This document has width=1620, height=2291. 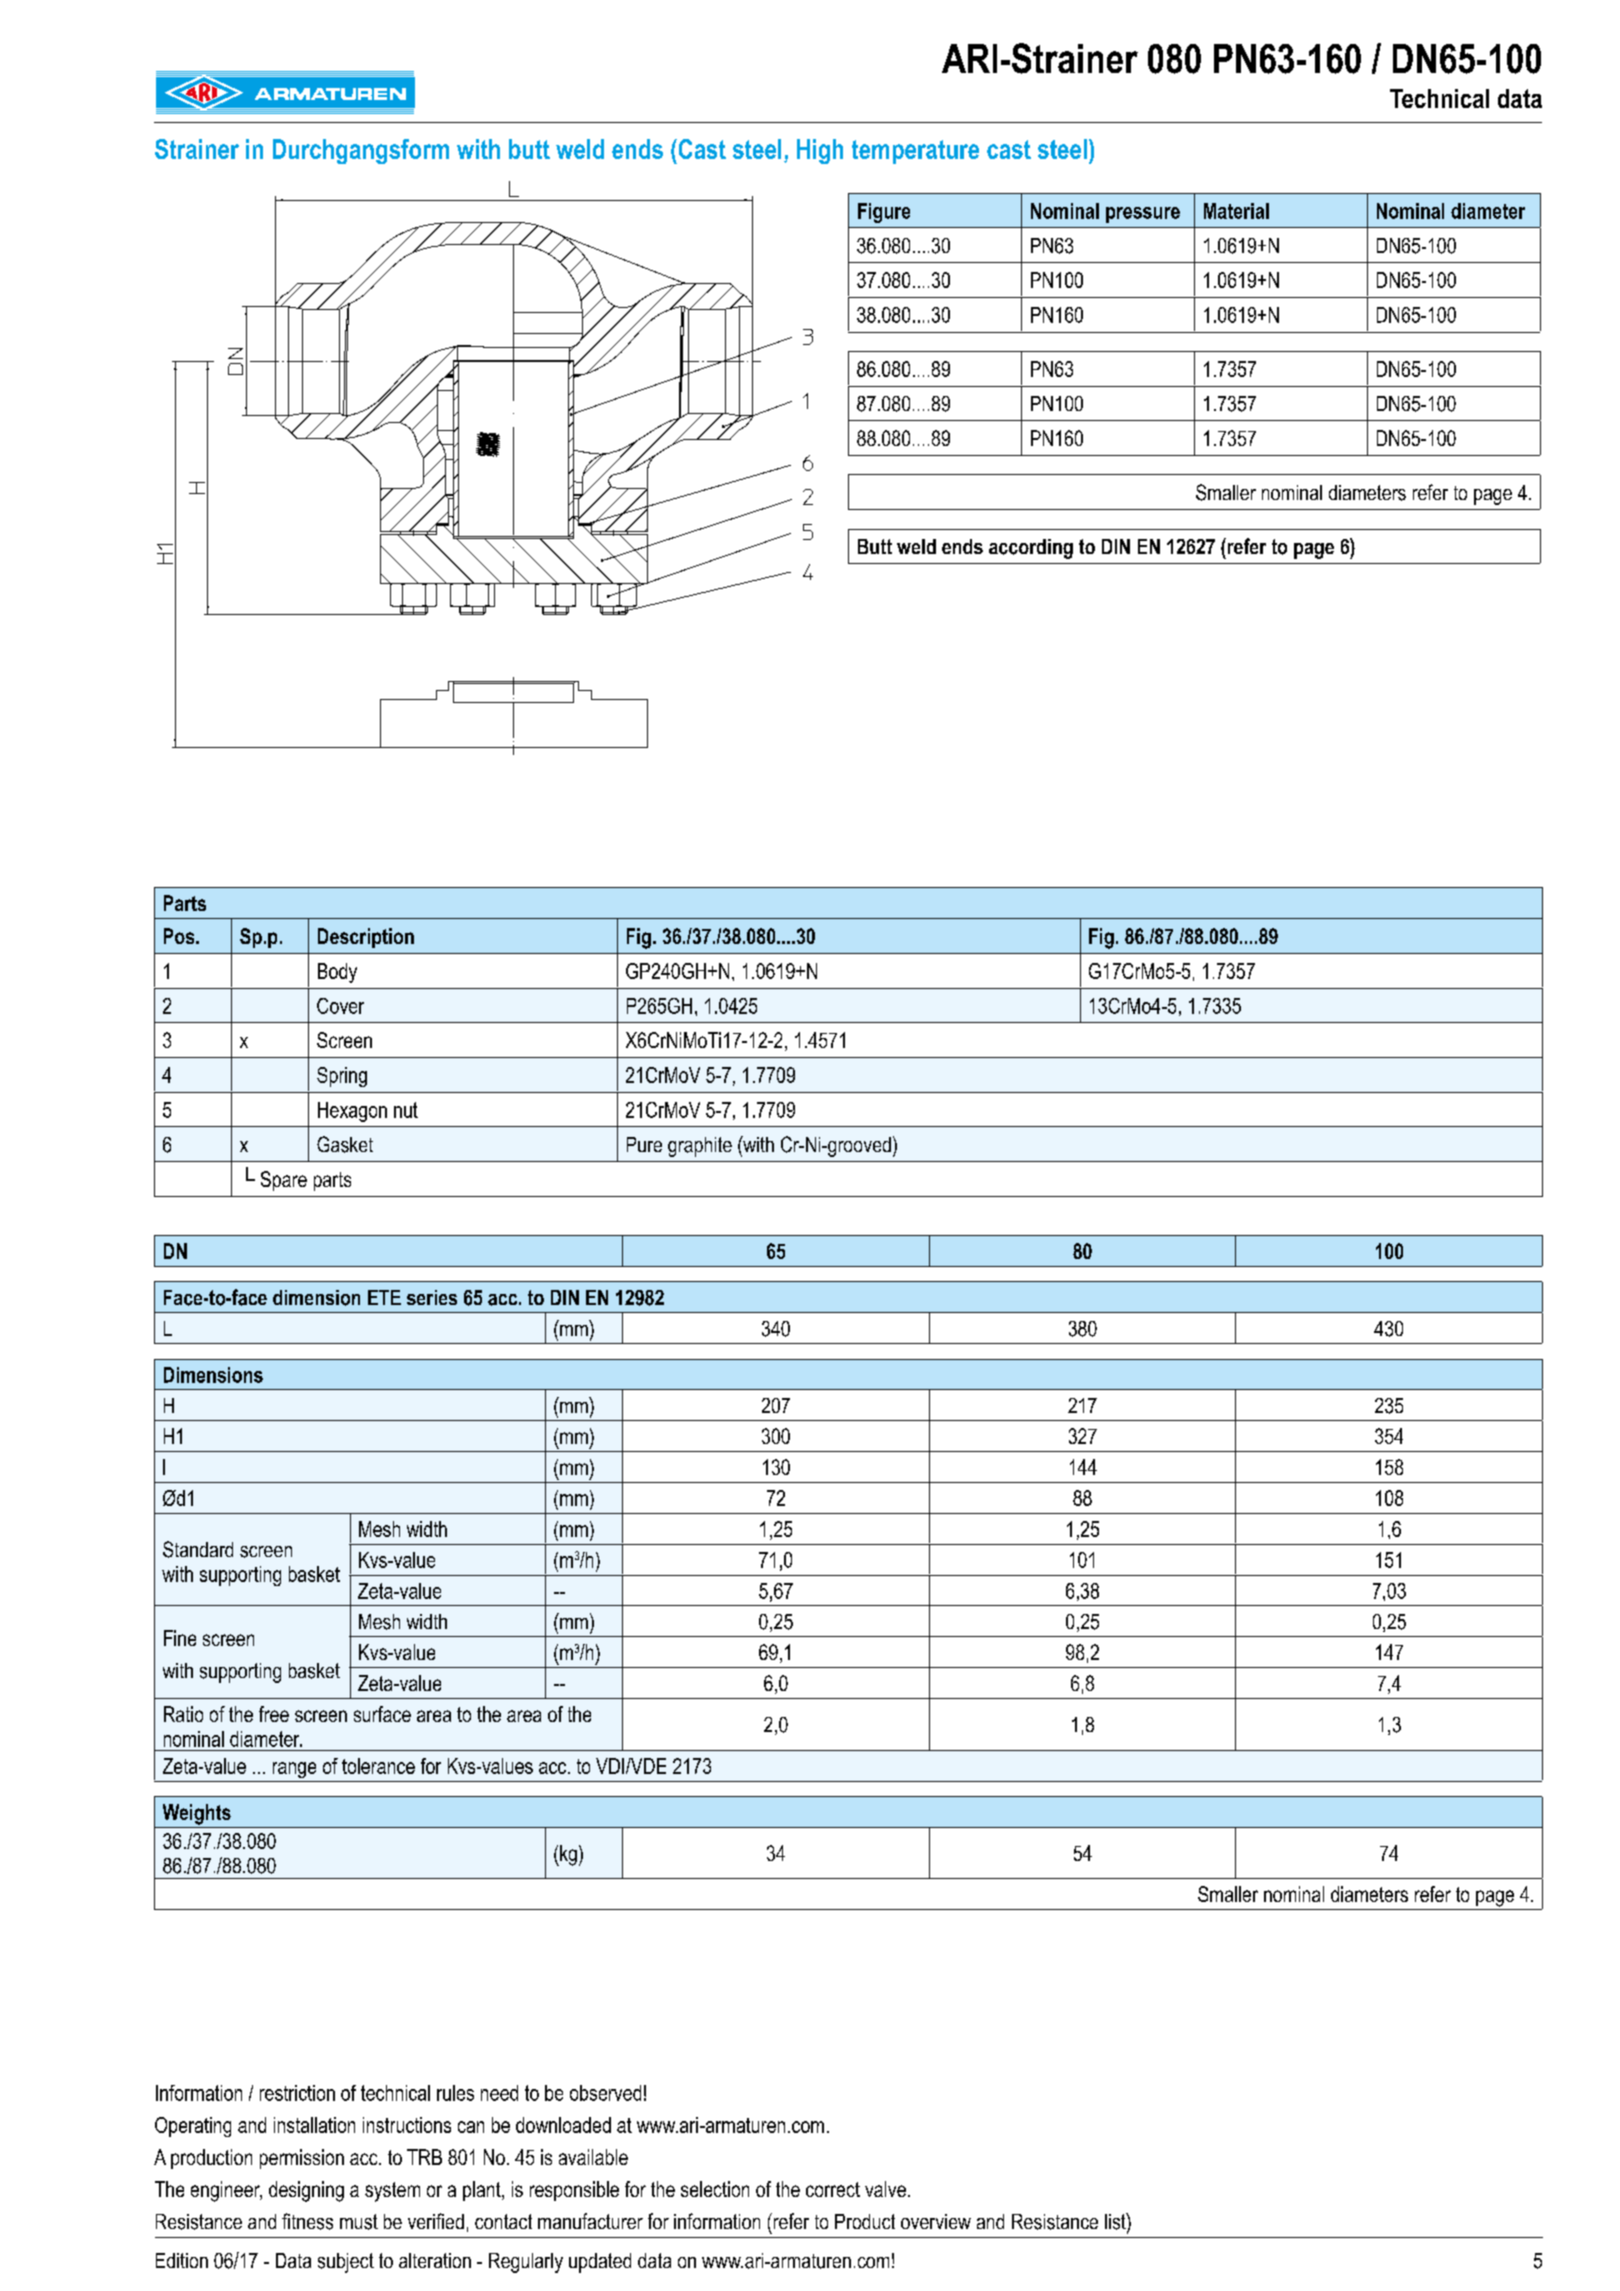 What do you see at coordinates (306, 2191) in the document?
I see `designing` at bounding box center [306, 2191].
